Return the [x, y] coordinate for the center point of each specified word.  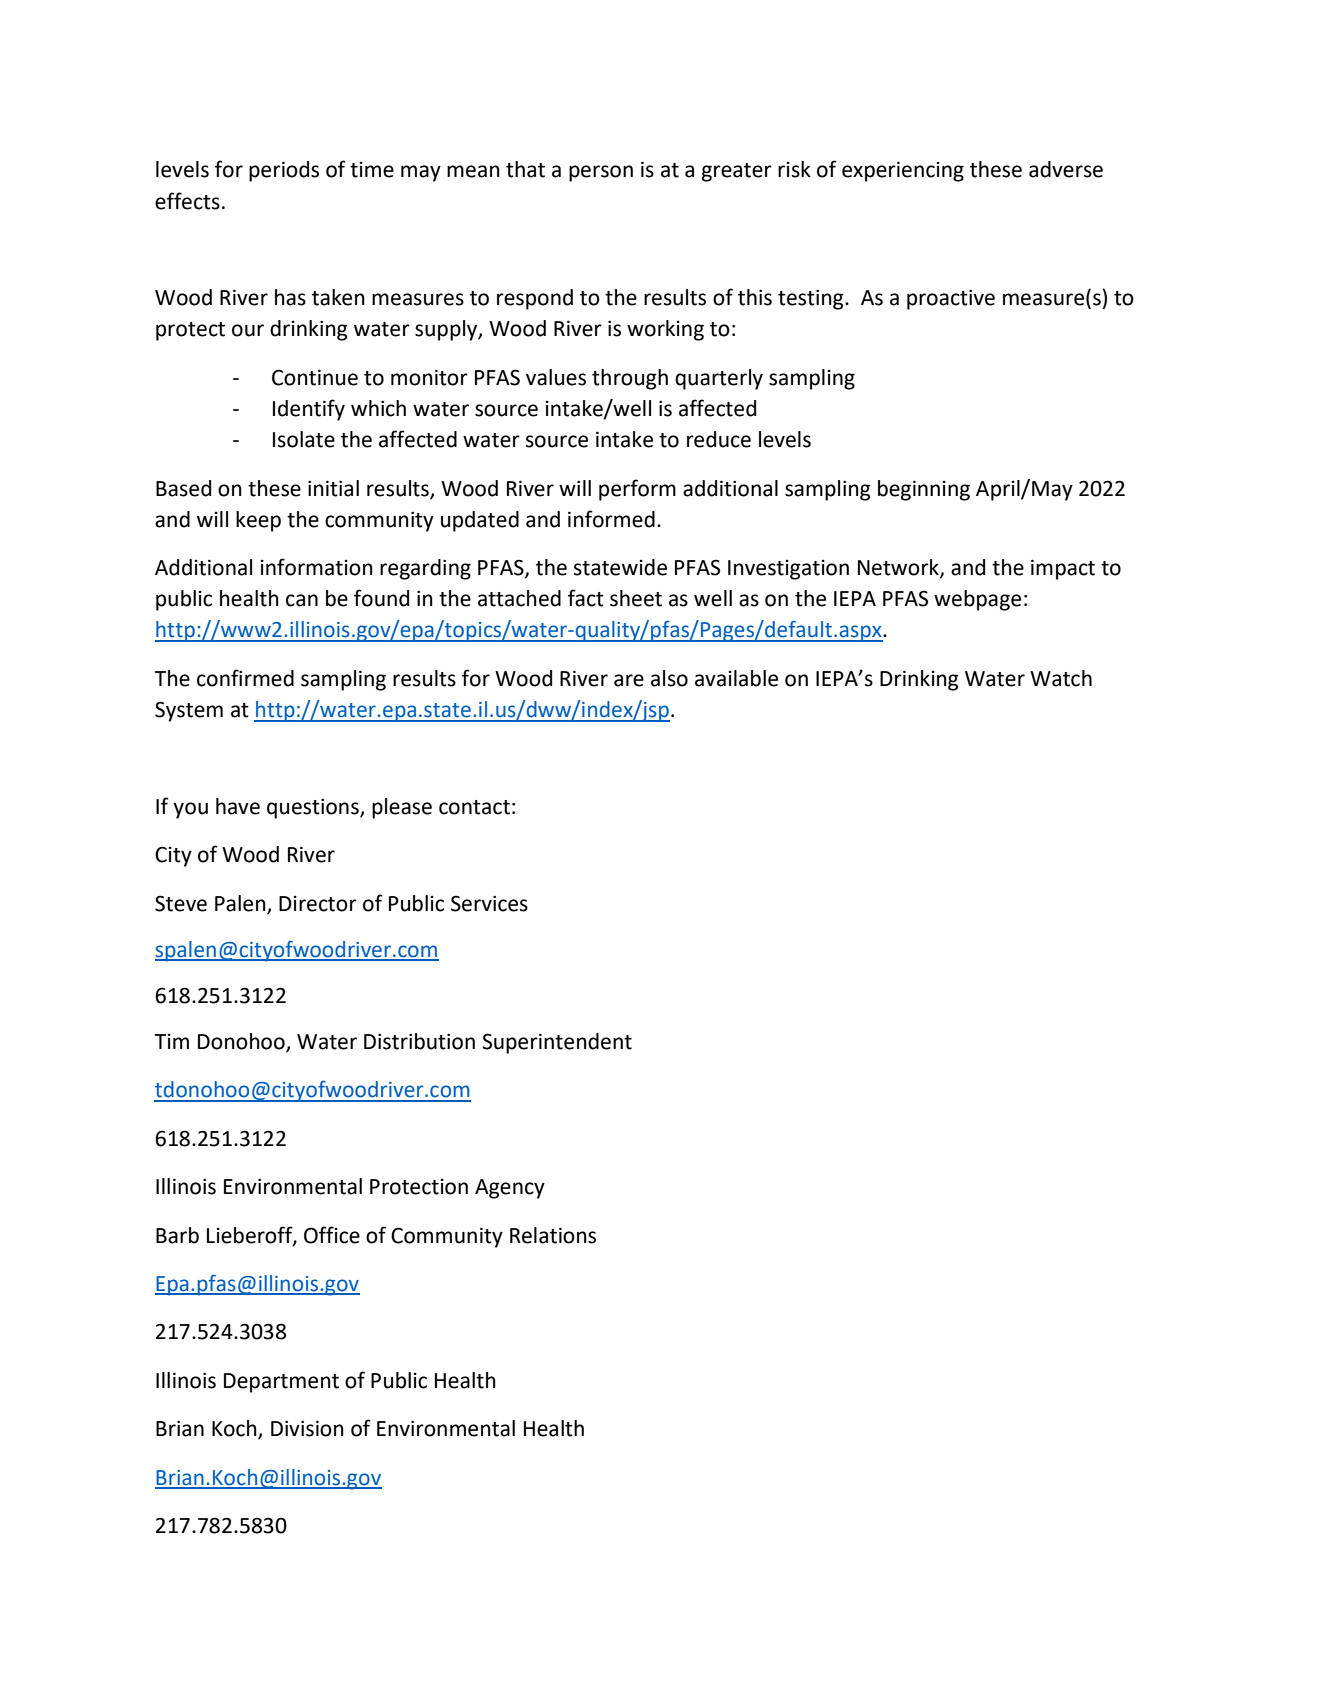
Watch [1061, 678]
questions [314, 808]
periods [284, 171]
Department [281, 1383]
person [601, 173]
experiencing [903, 171]
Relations [553, 1235]
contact [474, 807]
